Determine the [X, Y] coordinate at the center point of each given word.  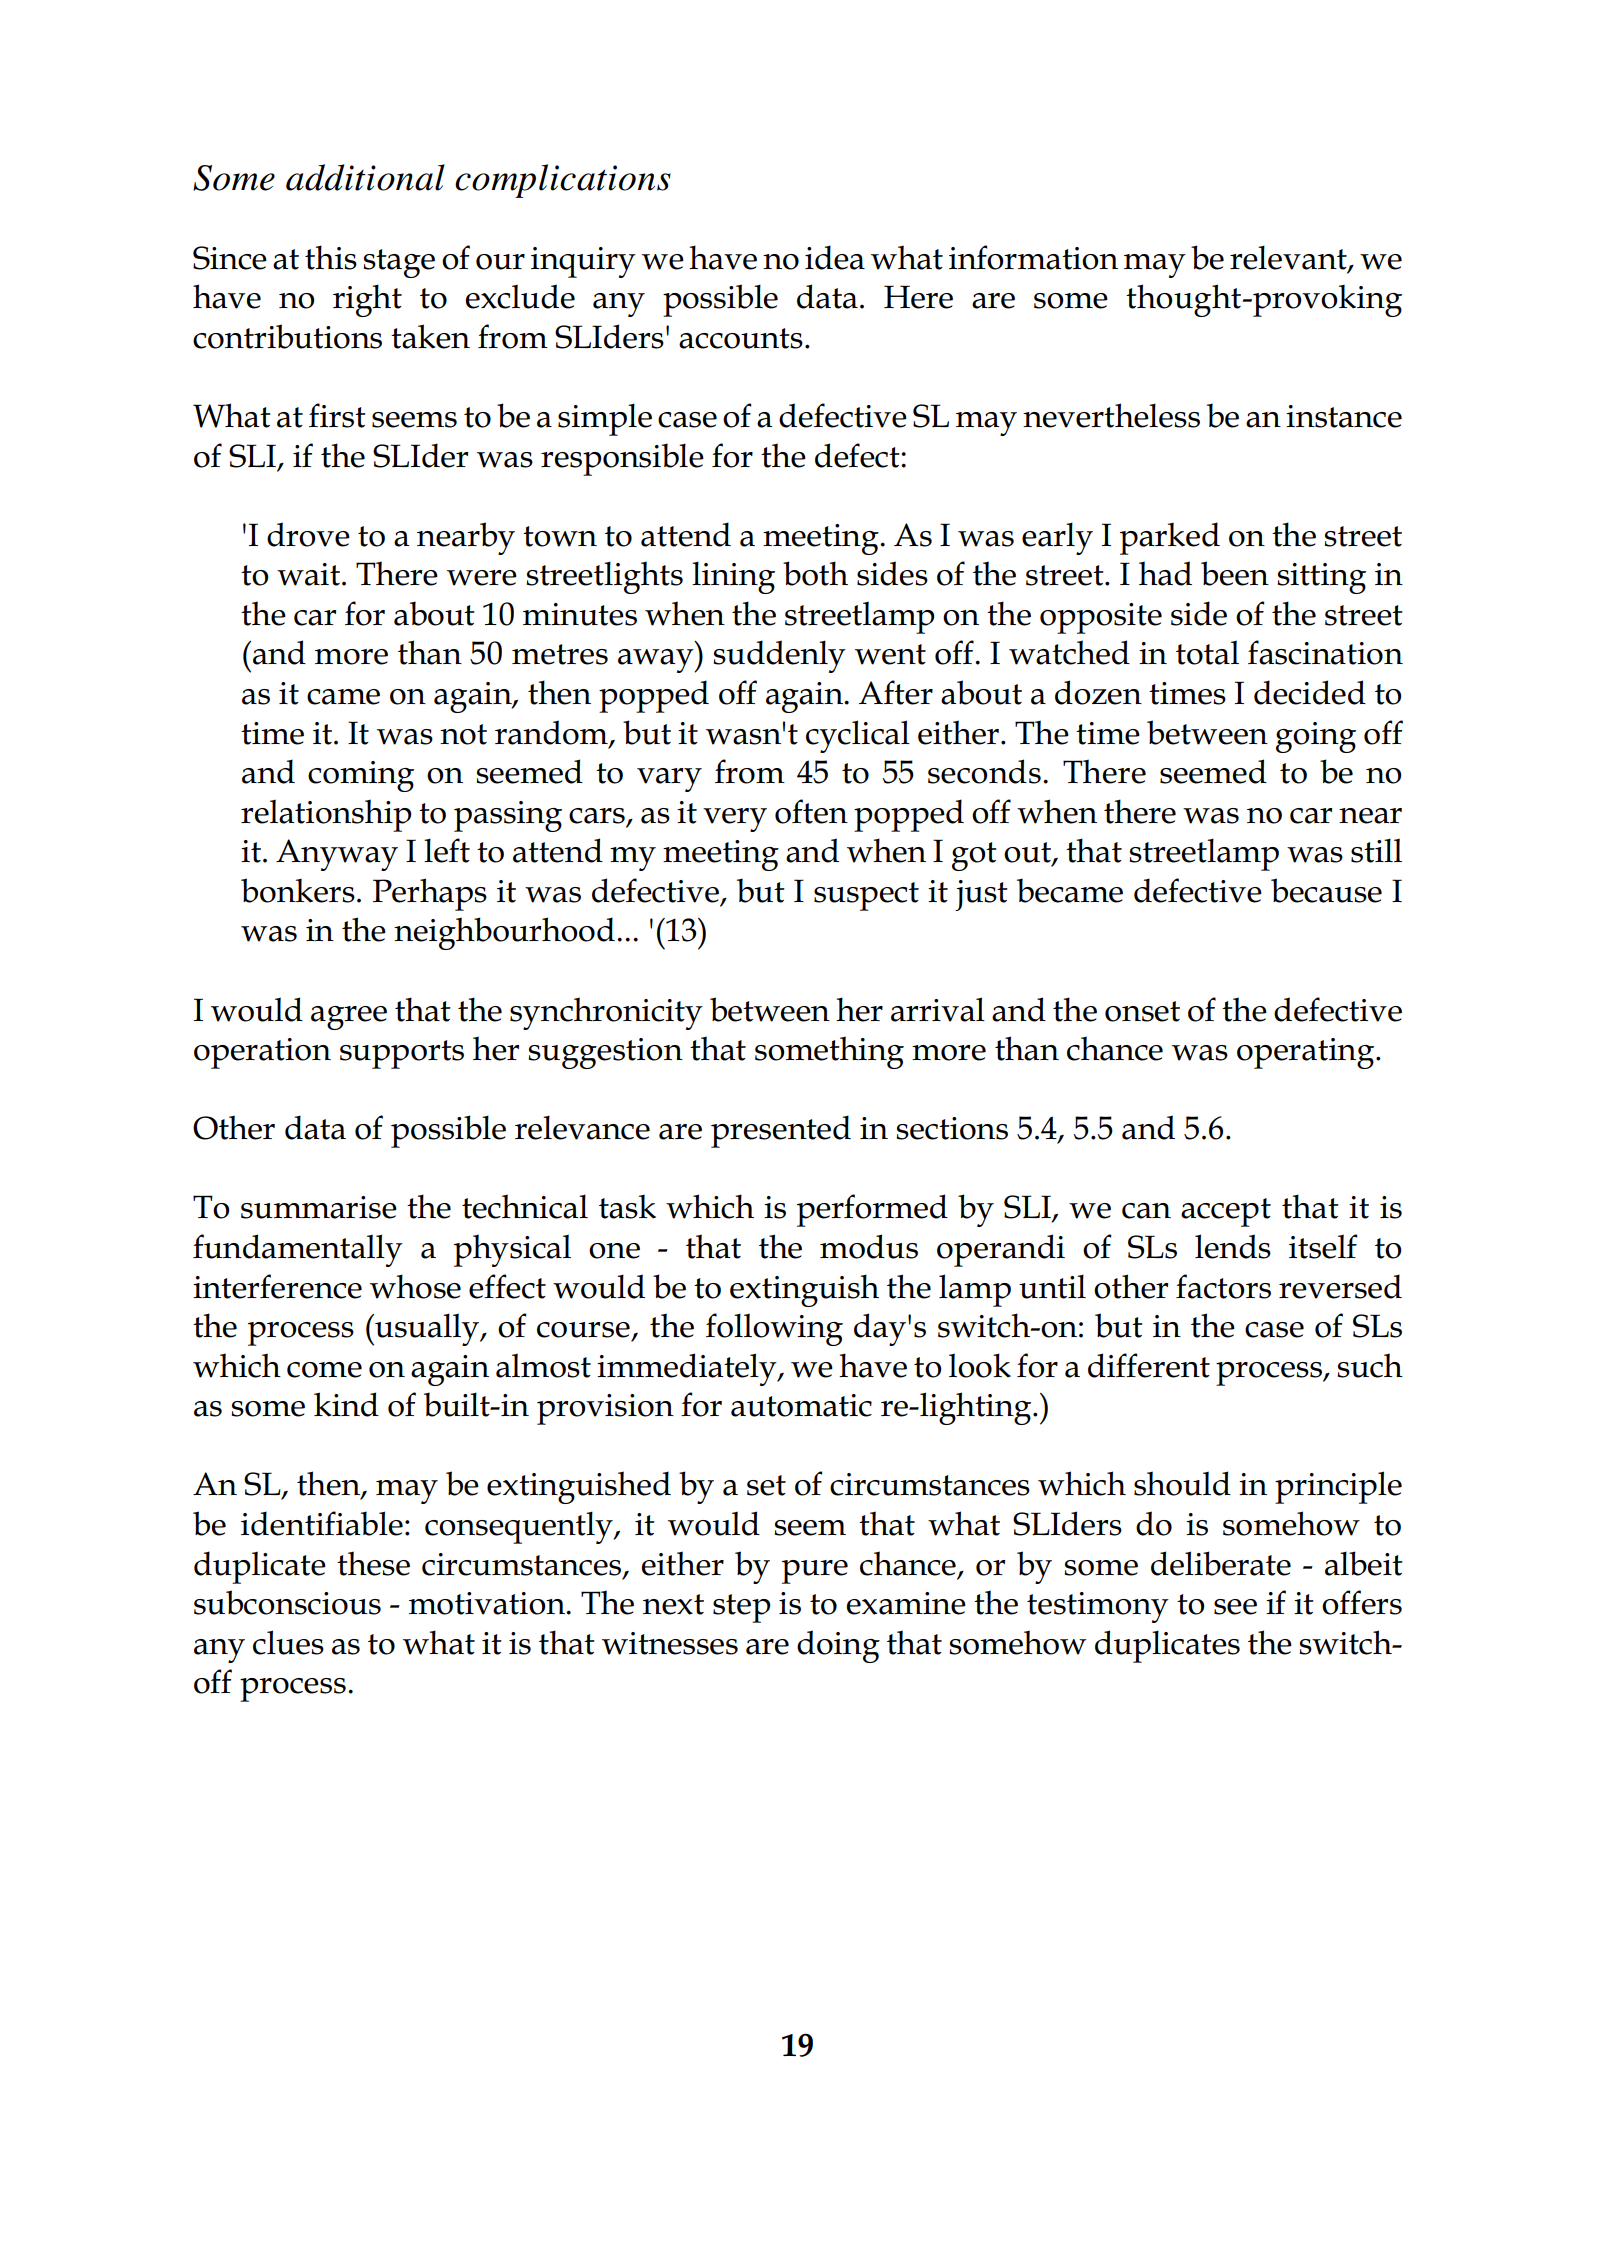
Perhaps [430, 894]
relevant [1289, 258]
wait [308, 574]
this [331, 257]
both [815, 573]
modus [869, 1246]
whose [415, 1286]
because [1326, 890]
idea [835, 257]
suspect [866, 896]
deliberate [1221, 1563]
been [1235, 573]
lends [1233, 1246]
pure [815, 1572]
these [373, 1563]
